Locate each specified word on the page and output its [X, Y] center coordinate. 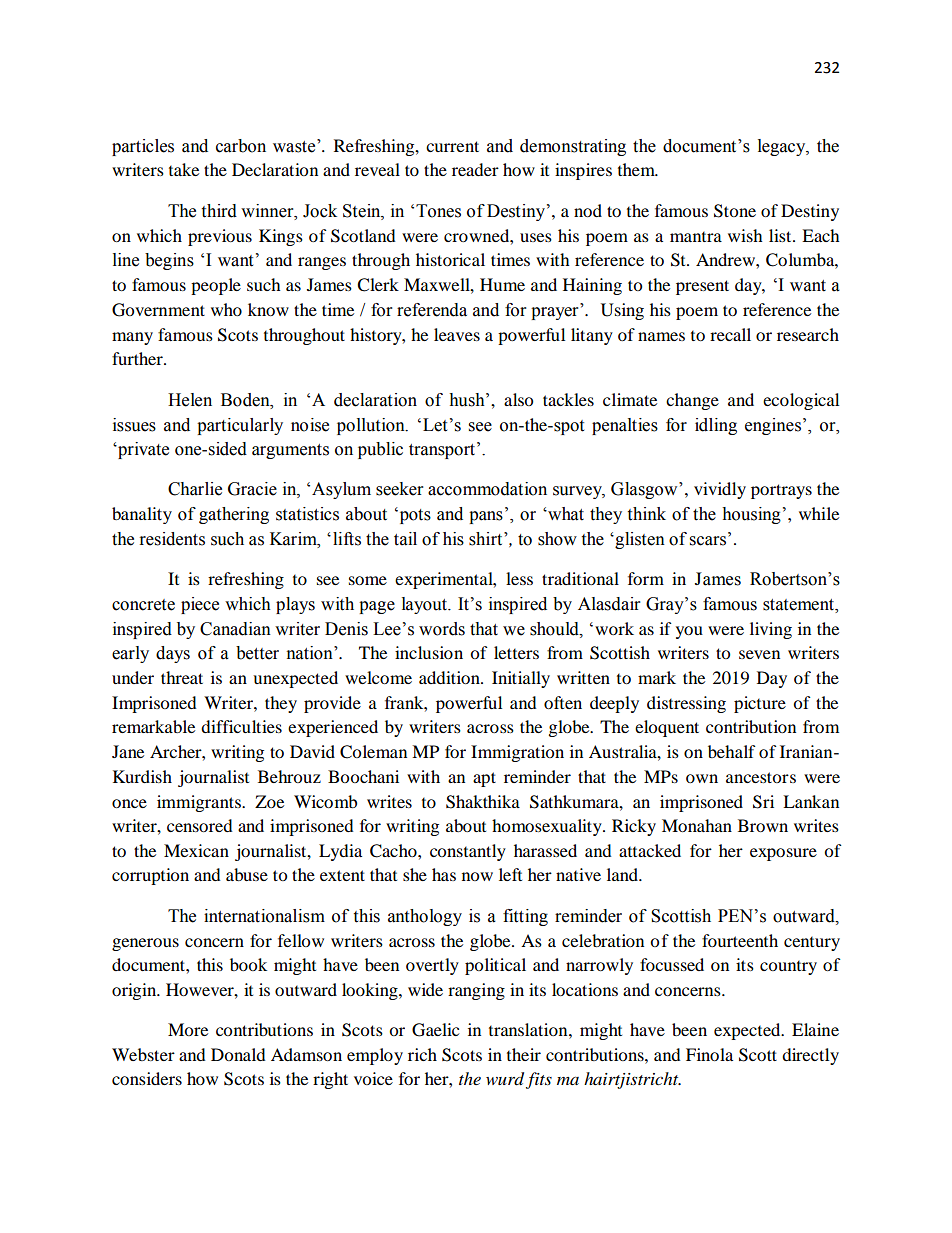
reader [475, 169]
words [442, 629]
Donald [238, 1054]
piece [200, 605]
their [524, 1054]
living [771, 630]
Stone [735, 211]
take [184, 169]
